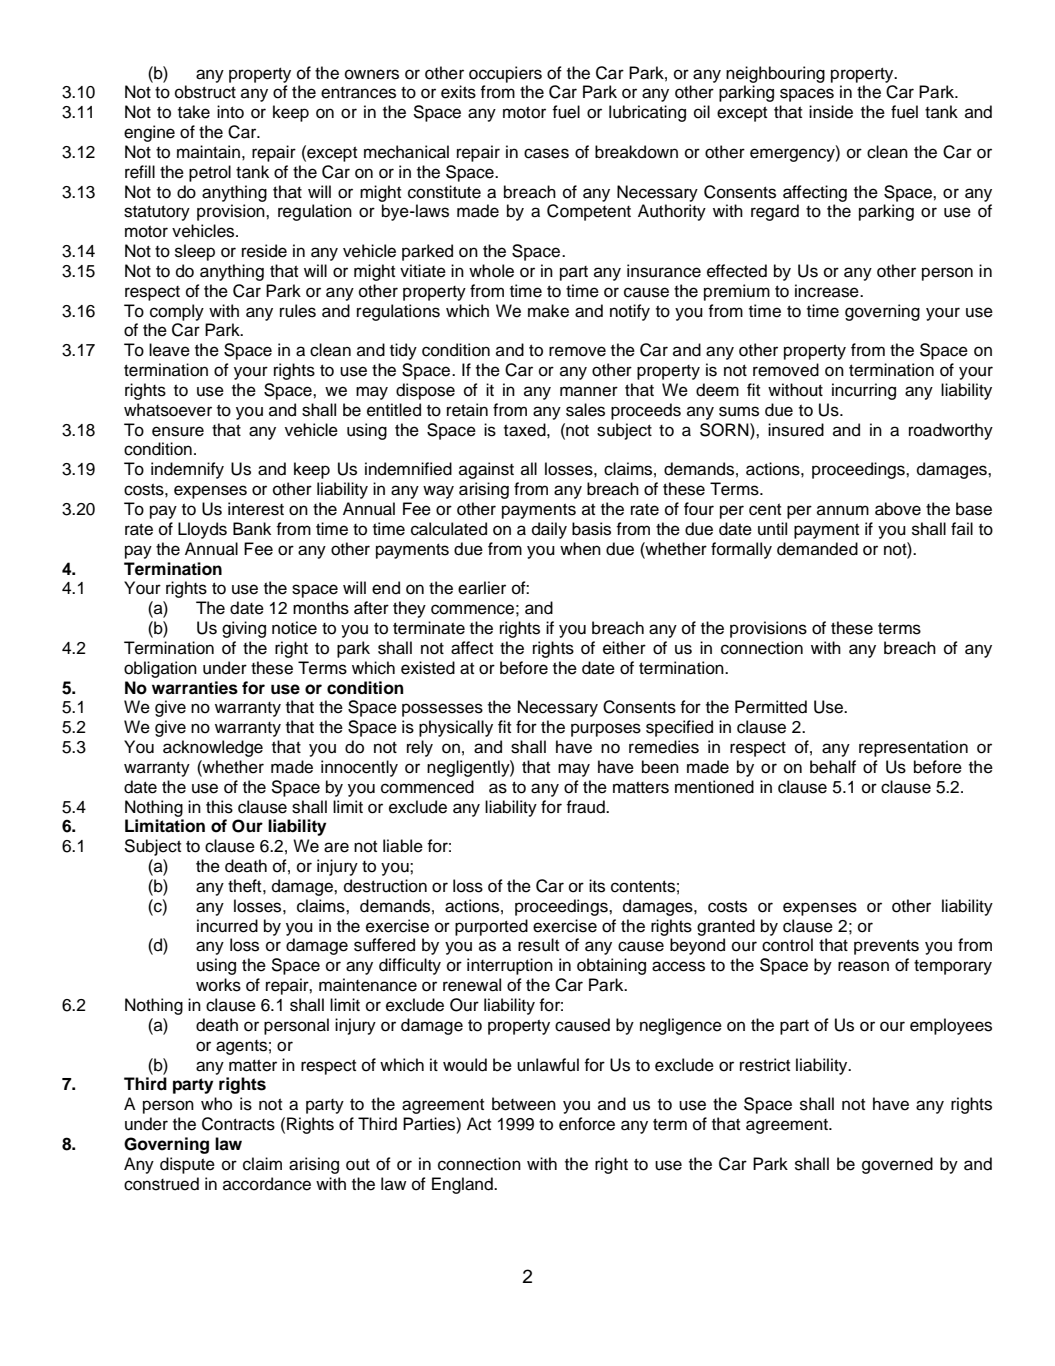 The width and height of the screenshot is (1055, 1366). What do you see at coordinates (238, 1124) in the screenshot?
I see `Contracts` at bounding box center [238, 1124].
